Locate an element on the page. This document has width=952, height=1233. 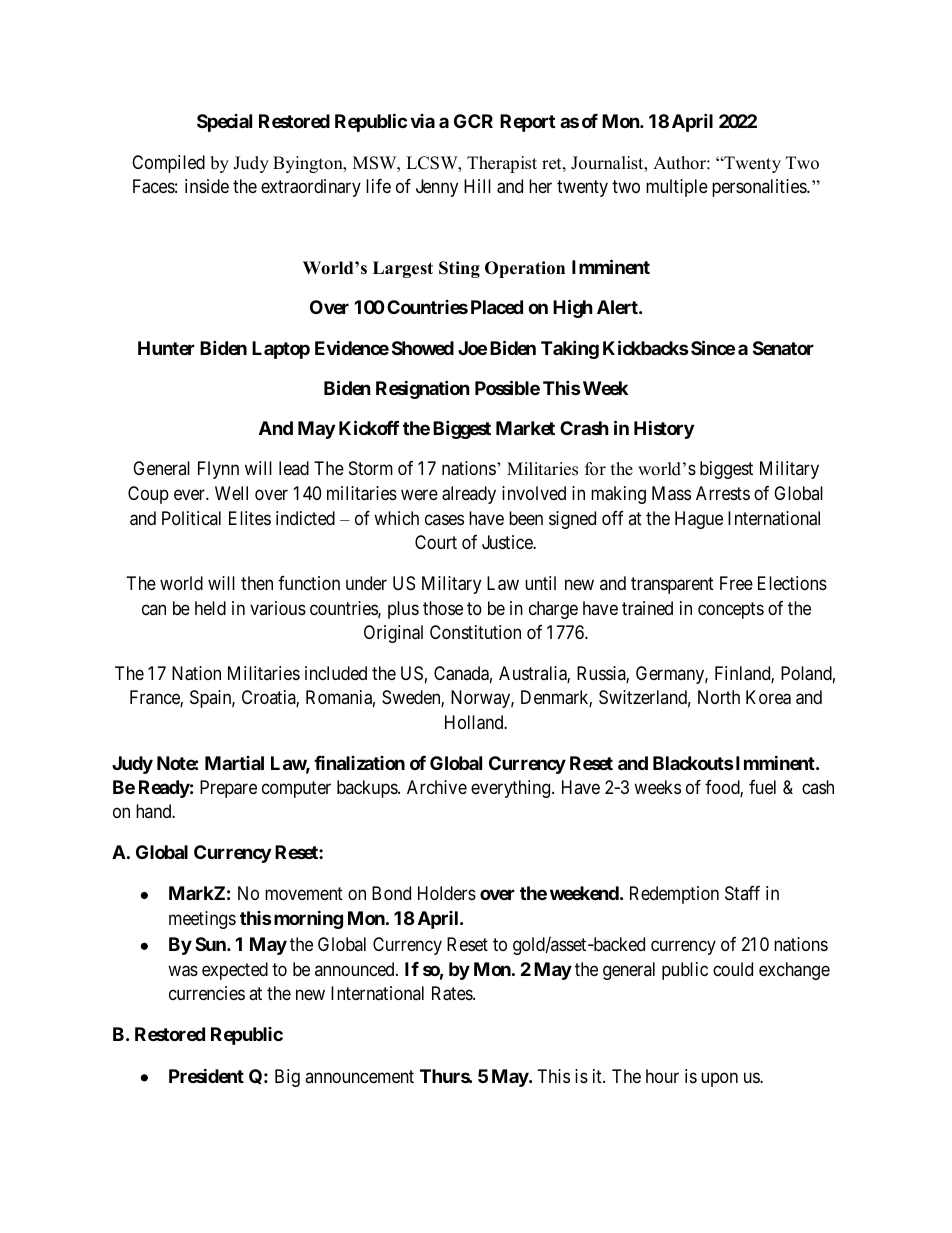
personalities is located at coordinates (760, 188).
